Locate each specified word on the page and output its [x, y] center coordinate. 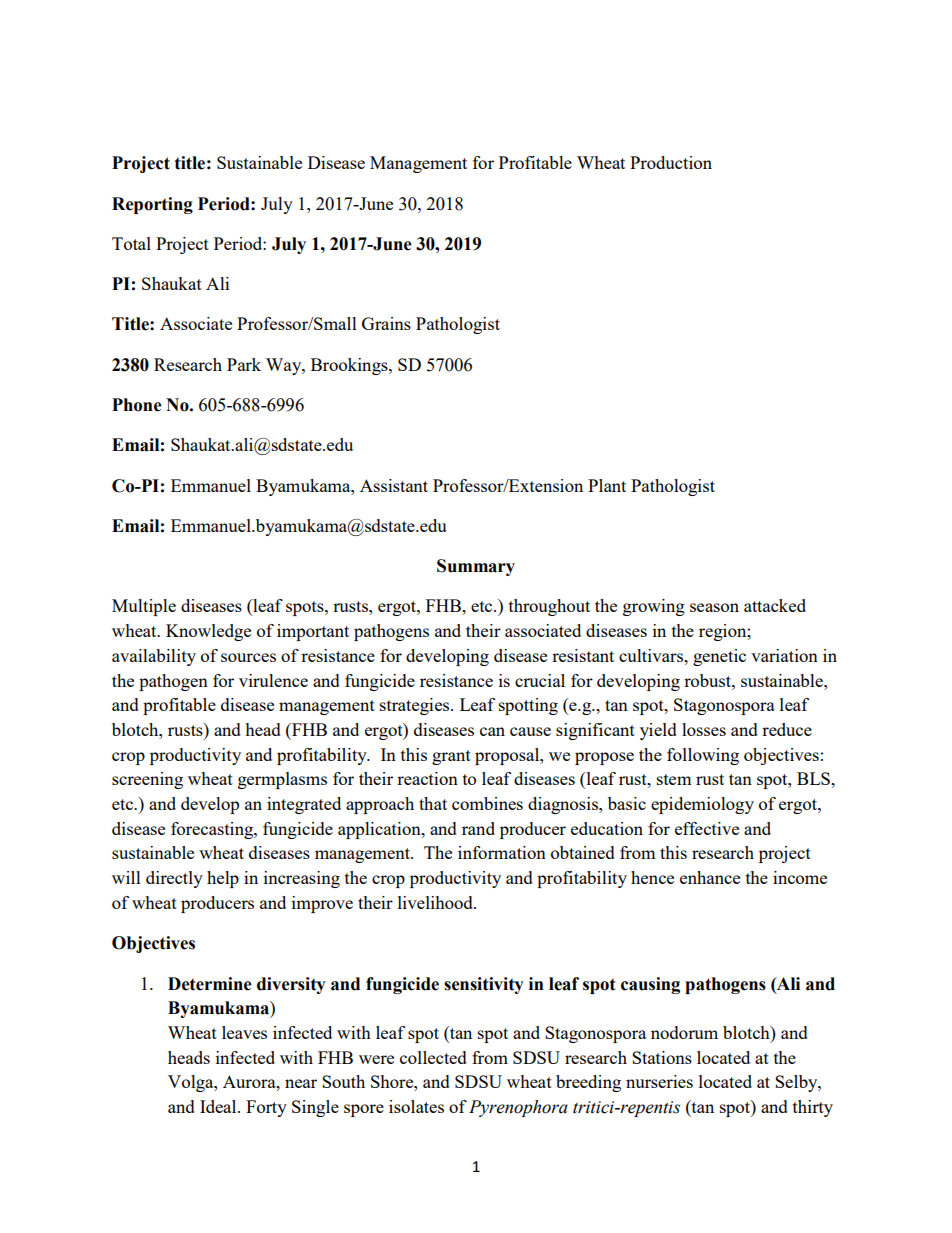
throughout [549, 607]
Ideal [219, 1106]
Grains [386, 323]
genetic [719, 657]
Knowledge [208, 632]
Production [671, 162]
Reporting [152, 205]
